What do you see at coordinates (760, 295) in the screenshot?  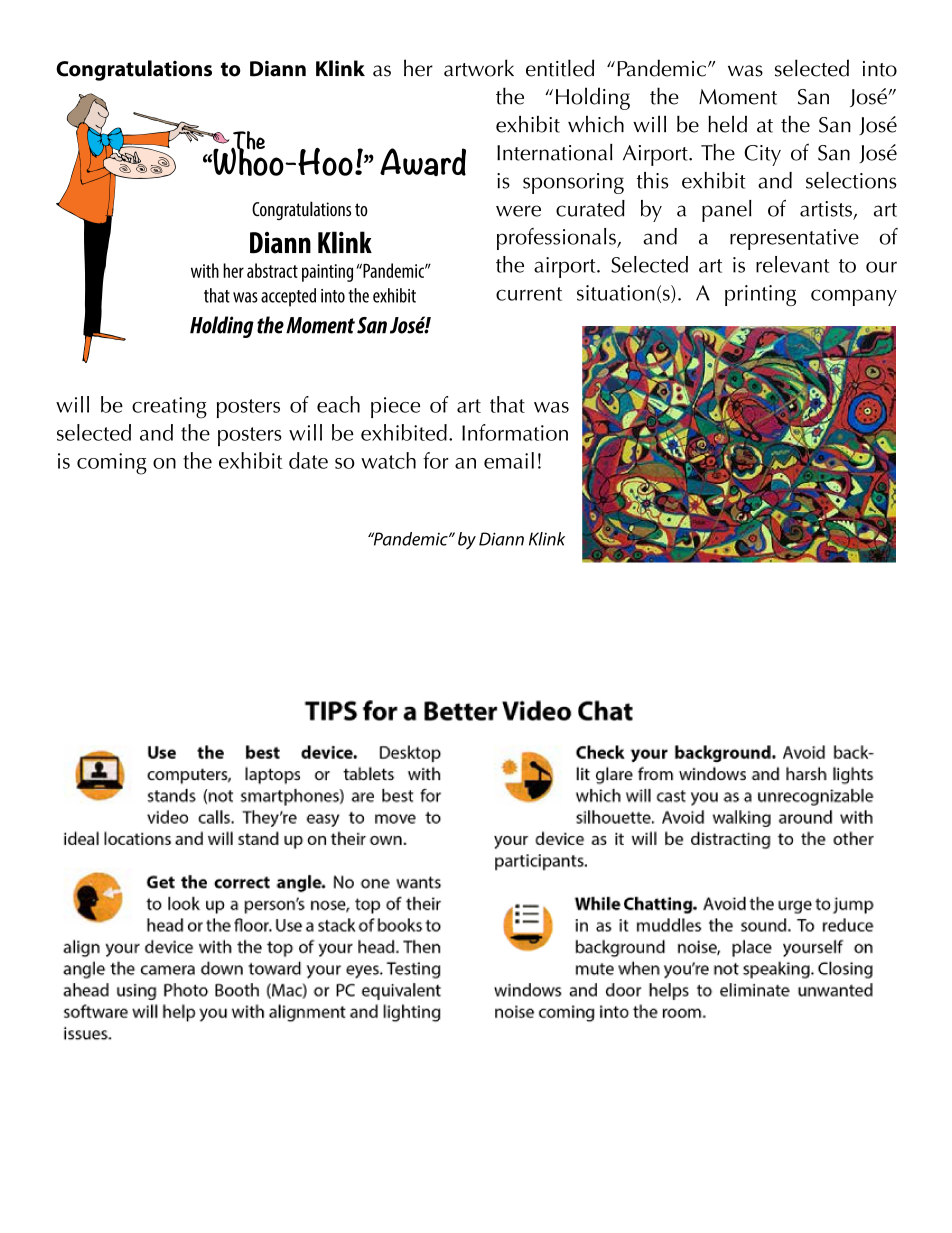 I see `printing` at bounding box center [760, 295].
